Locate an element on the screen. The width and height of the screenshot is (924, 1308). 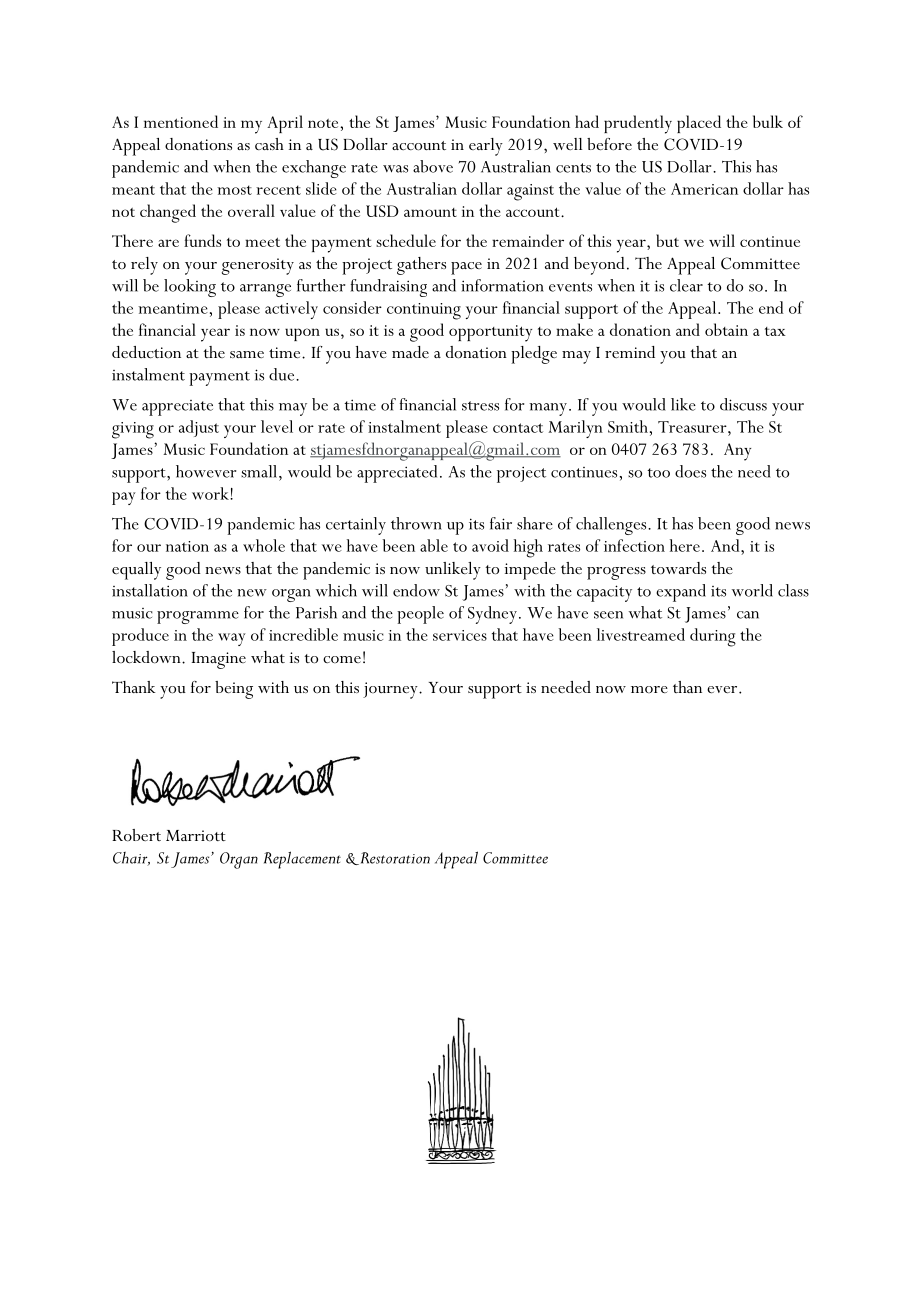
placed is located at coordinates (699, 124).
